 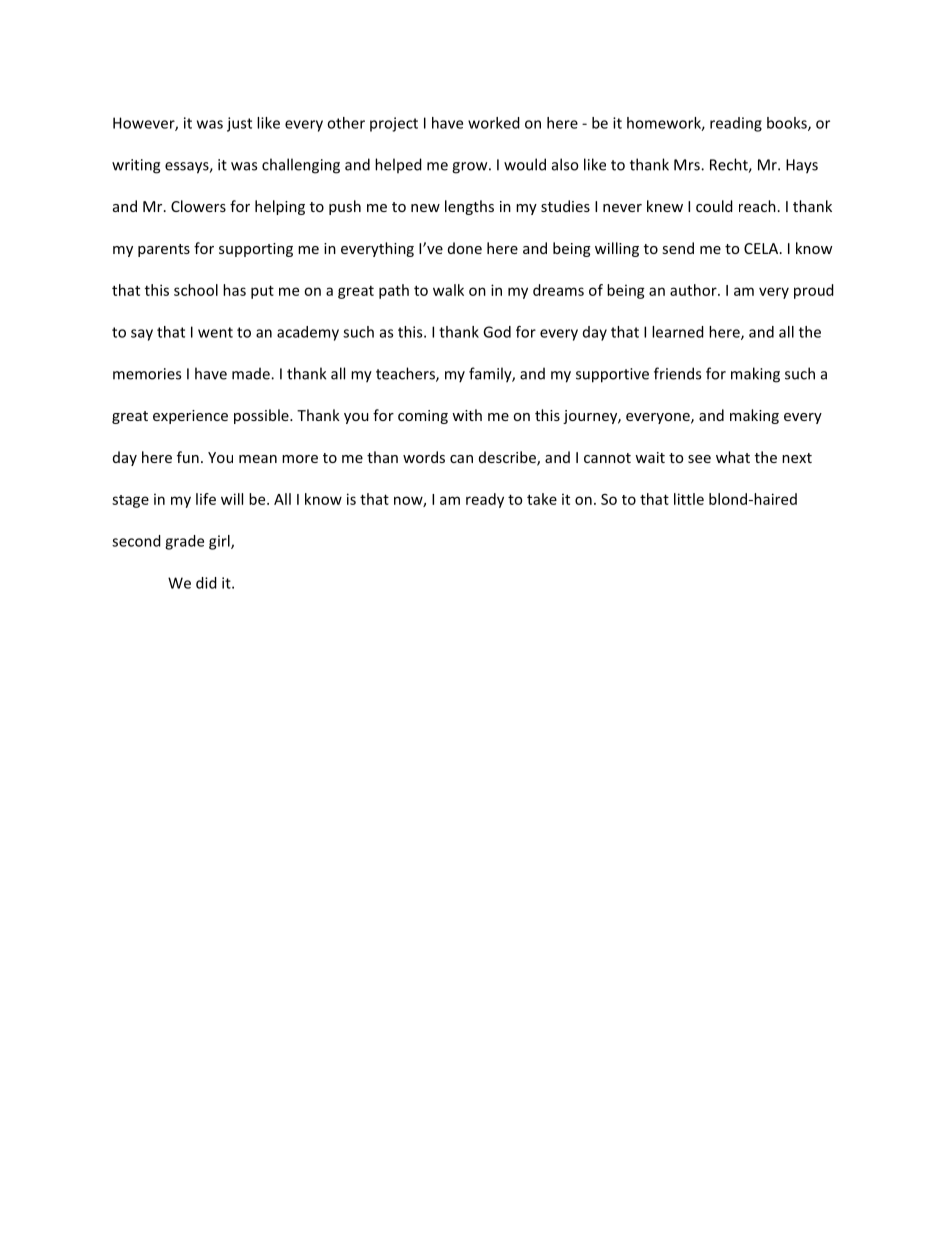 What do you see at coordinates (206, 583) in the page?
I see `did` at bounding box center [206, 583].
